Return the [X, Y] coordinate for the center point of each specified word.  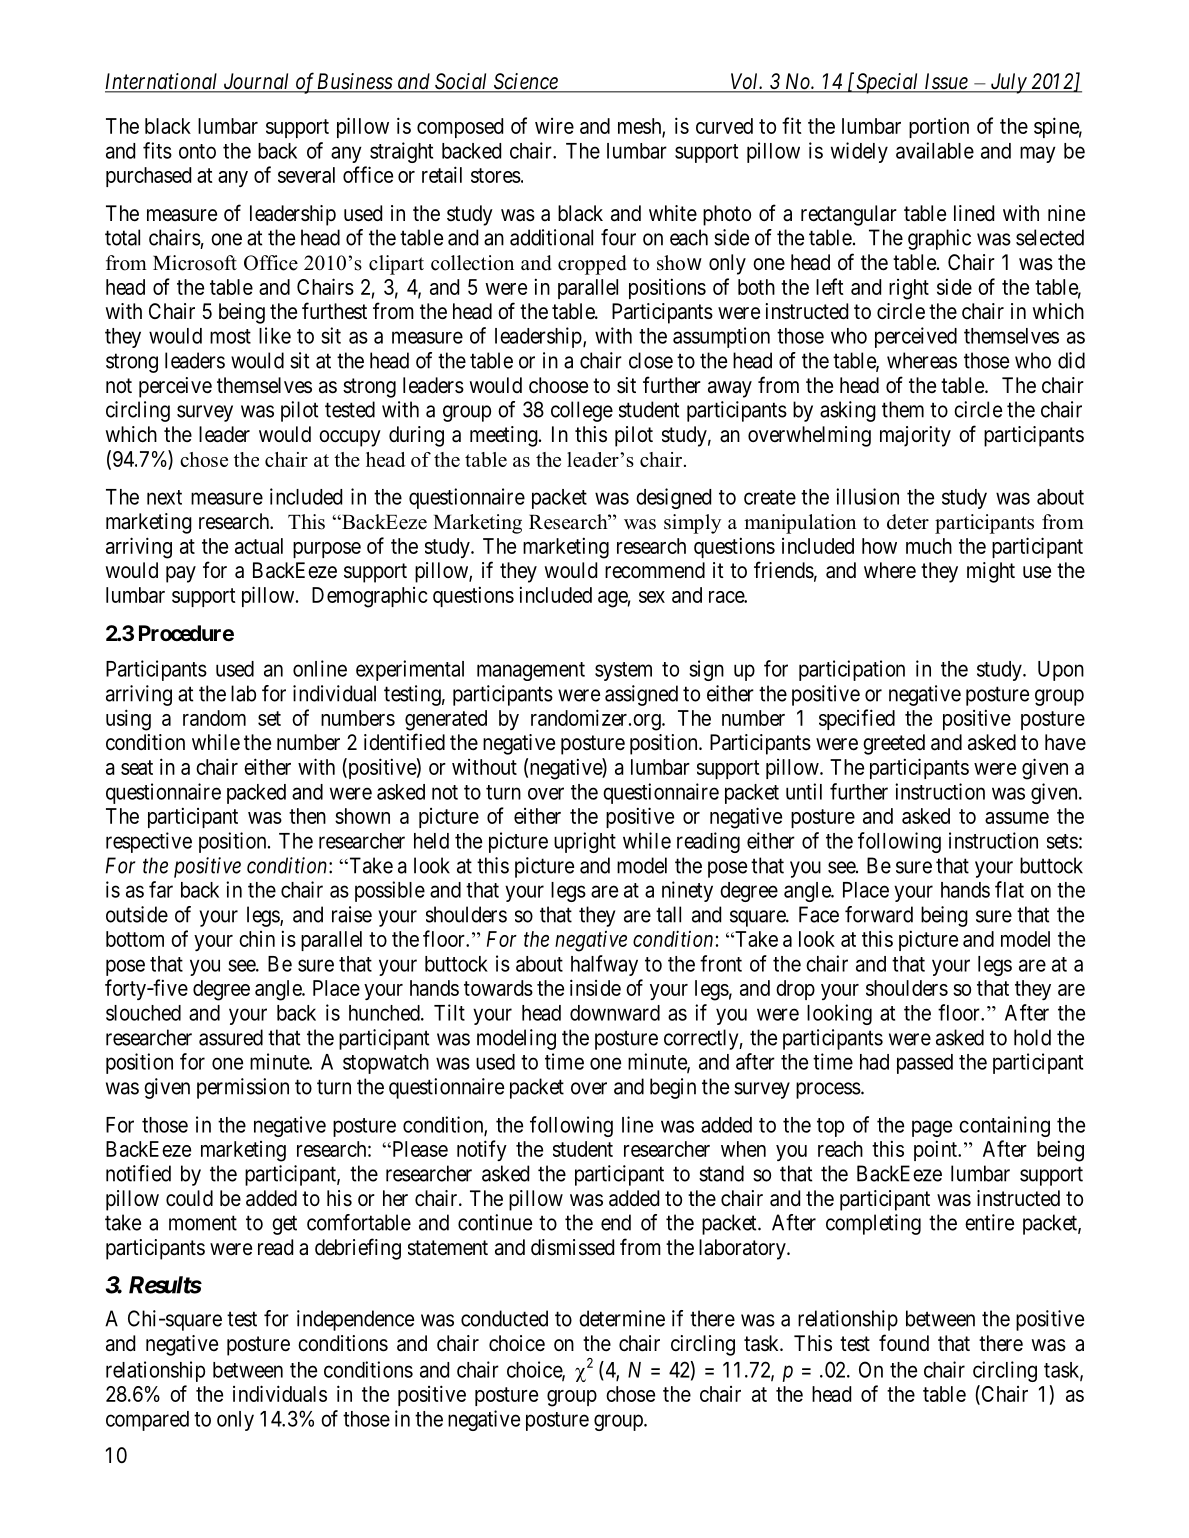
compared [147, 1421]
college [582, 411]
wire [554, 126]
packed [256, 794]
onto [197, 151]
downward [615, 1013]
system [623, 671]
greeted [894, 744]
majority [915, 436]
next [164, 497]
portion [939, 128]
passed [925, 1064]
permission [243, 1088]
